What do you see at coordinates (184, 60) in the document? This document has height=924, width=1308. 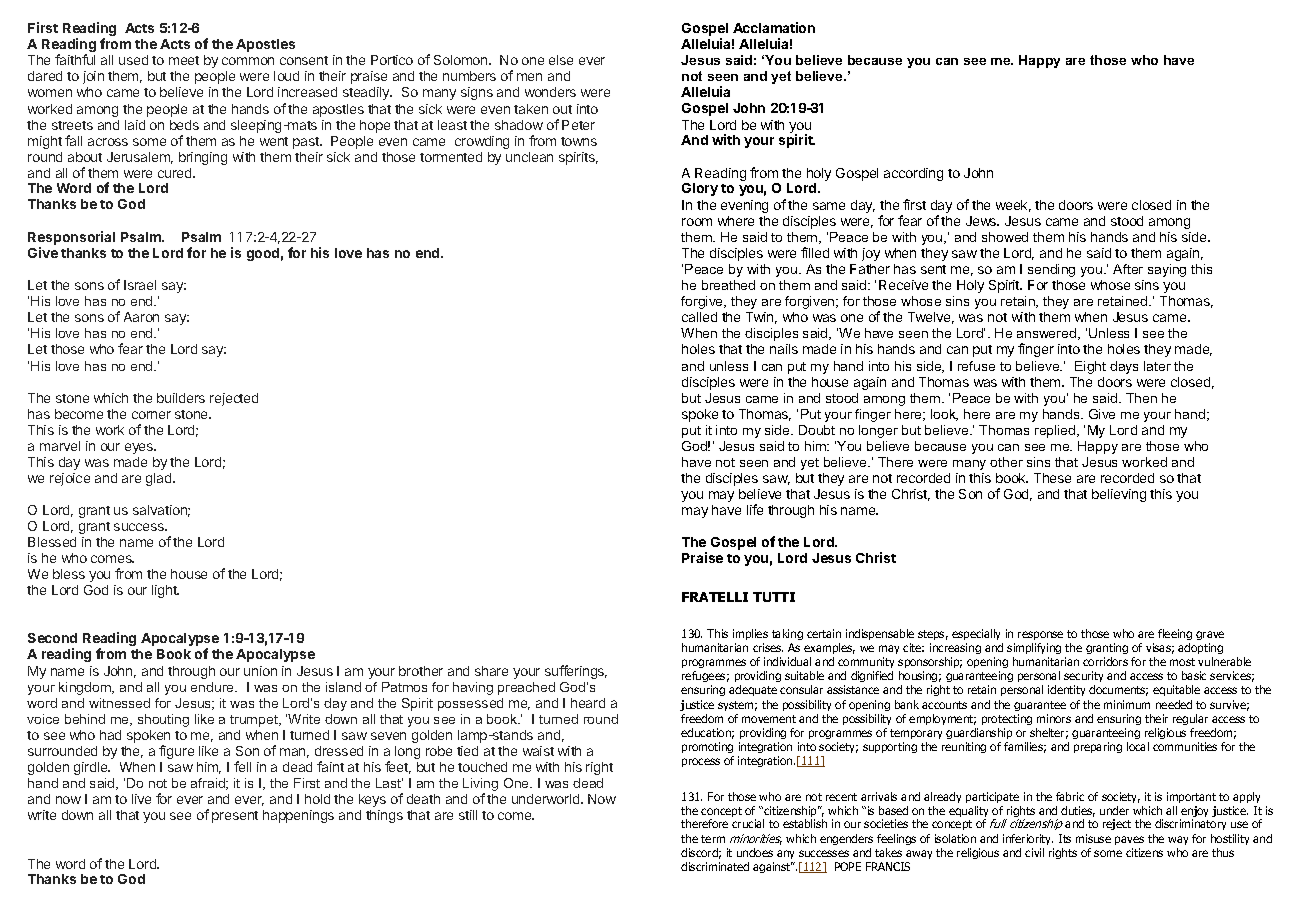 I see `meet` at bounding box center [184, 60].
